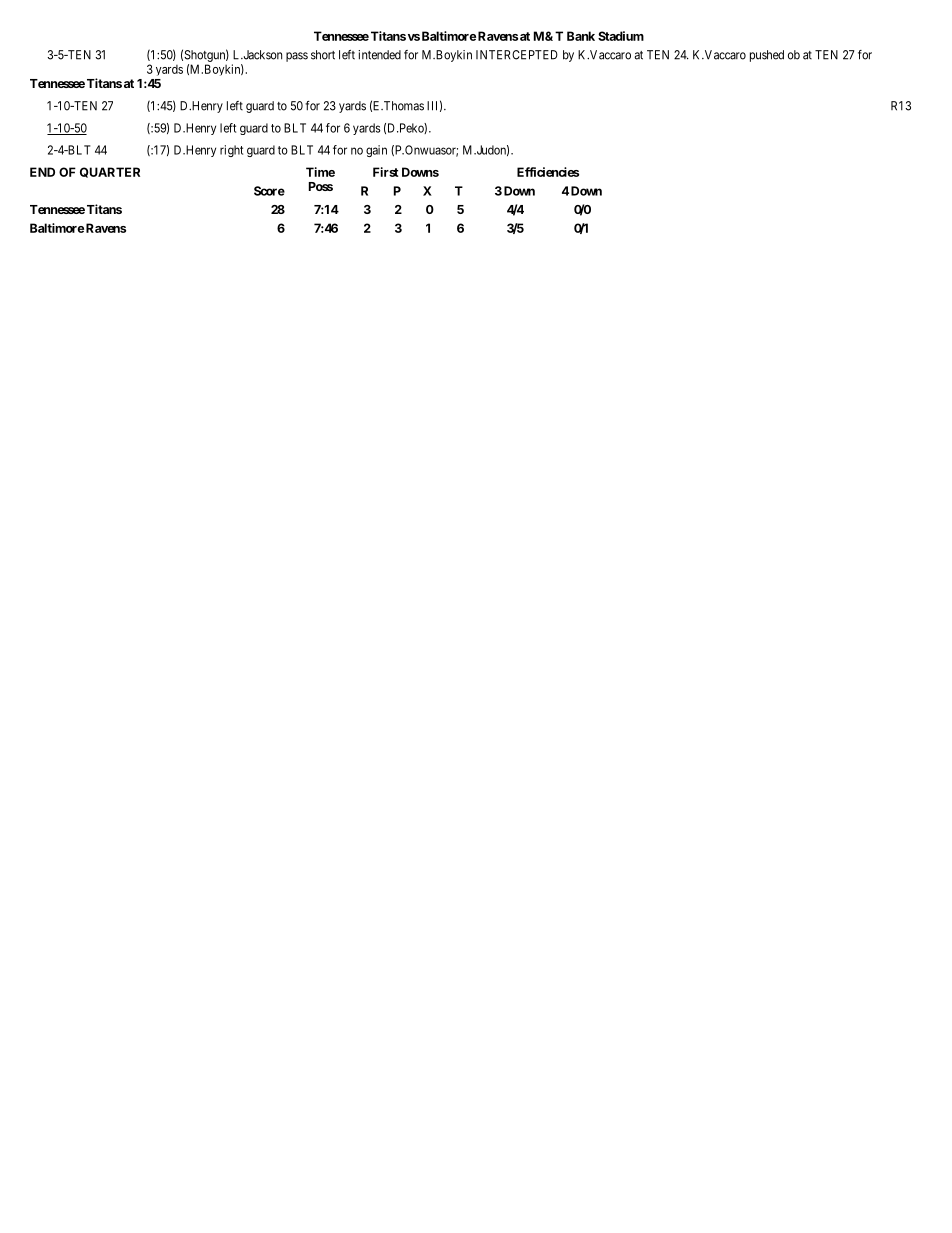  Describe the element at coordinates (548, 172) in the image. I see `Efficiencies` at that location.
